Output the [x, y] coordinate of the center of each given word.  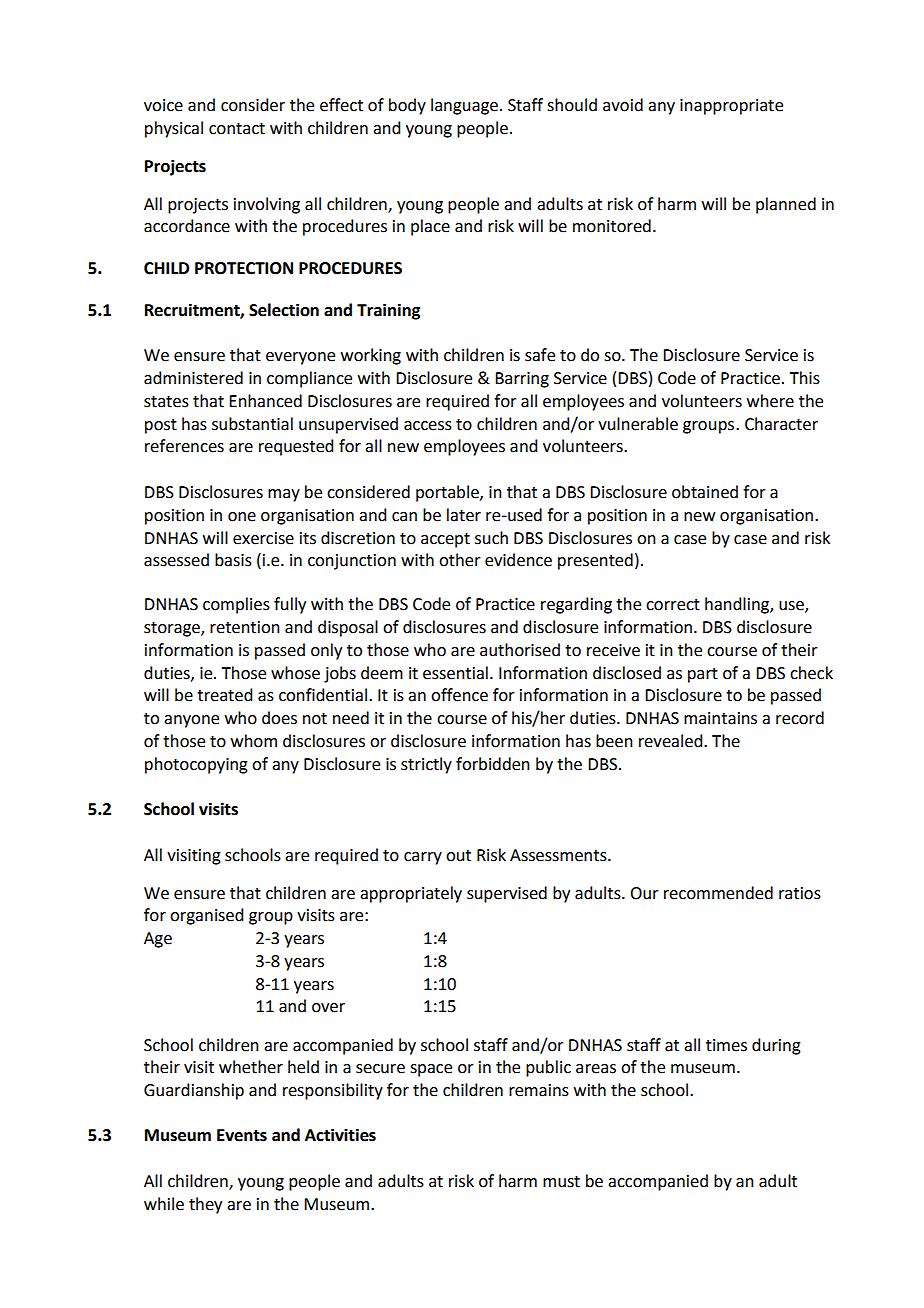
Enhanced [265, 401]
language [464, 106]
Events [242, 1135]
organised [206, 916]
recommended [718, 893]
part [703, 675]
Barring [522, 380]
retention [245, 627]
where [770, 401]
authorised [520, 650]
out [458, 856]
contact [237, 129]
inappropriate [731, 107]
